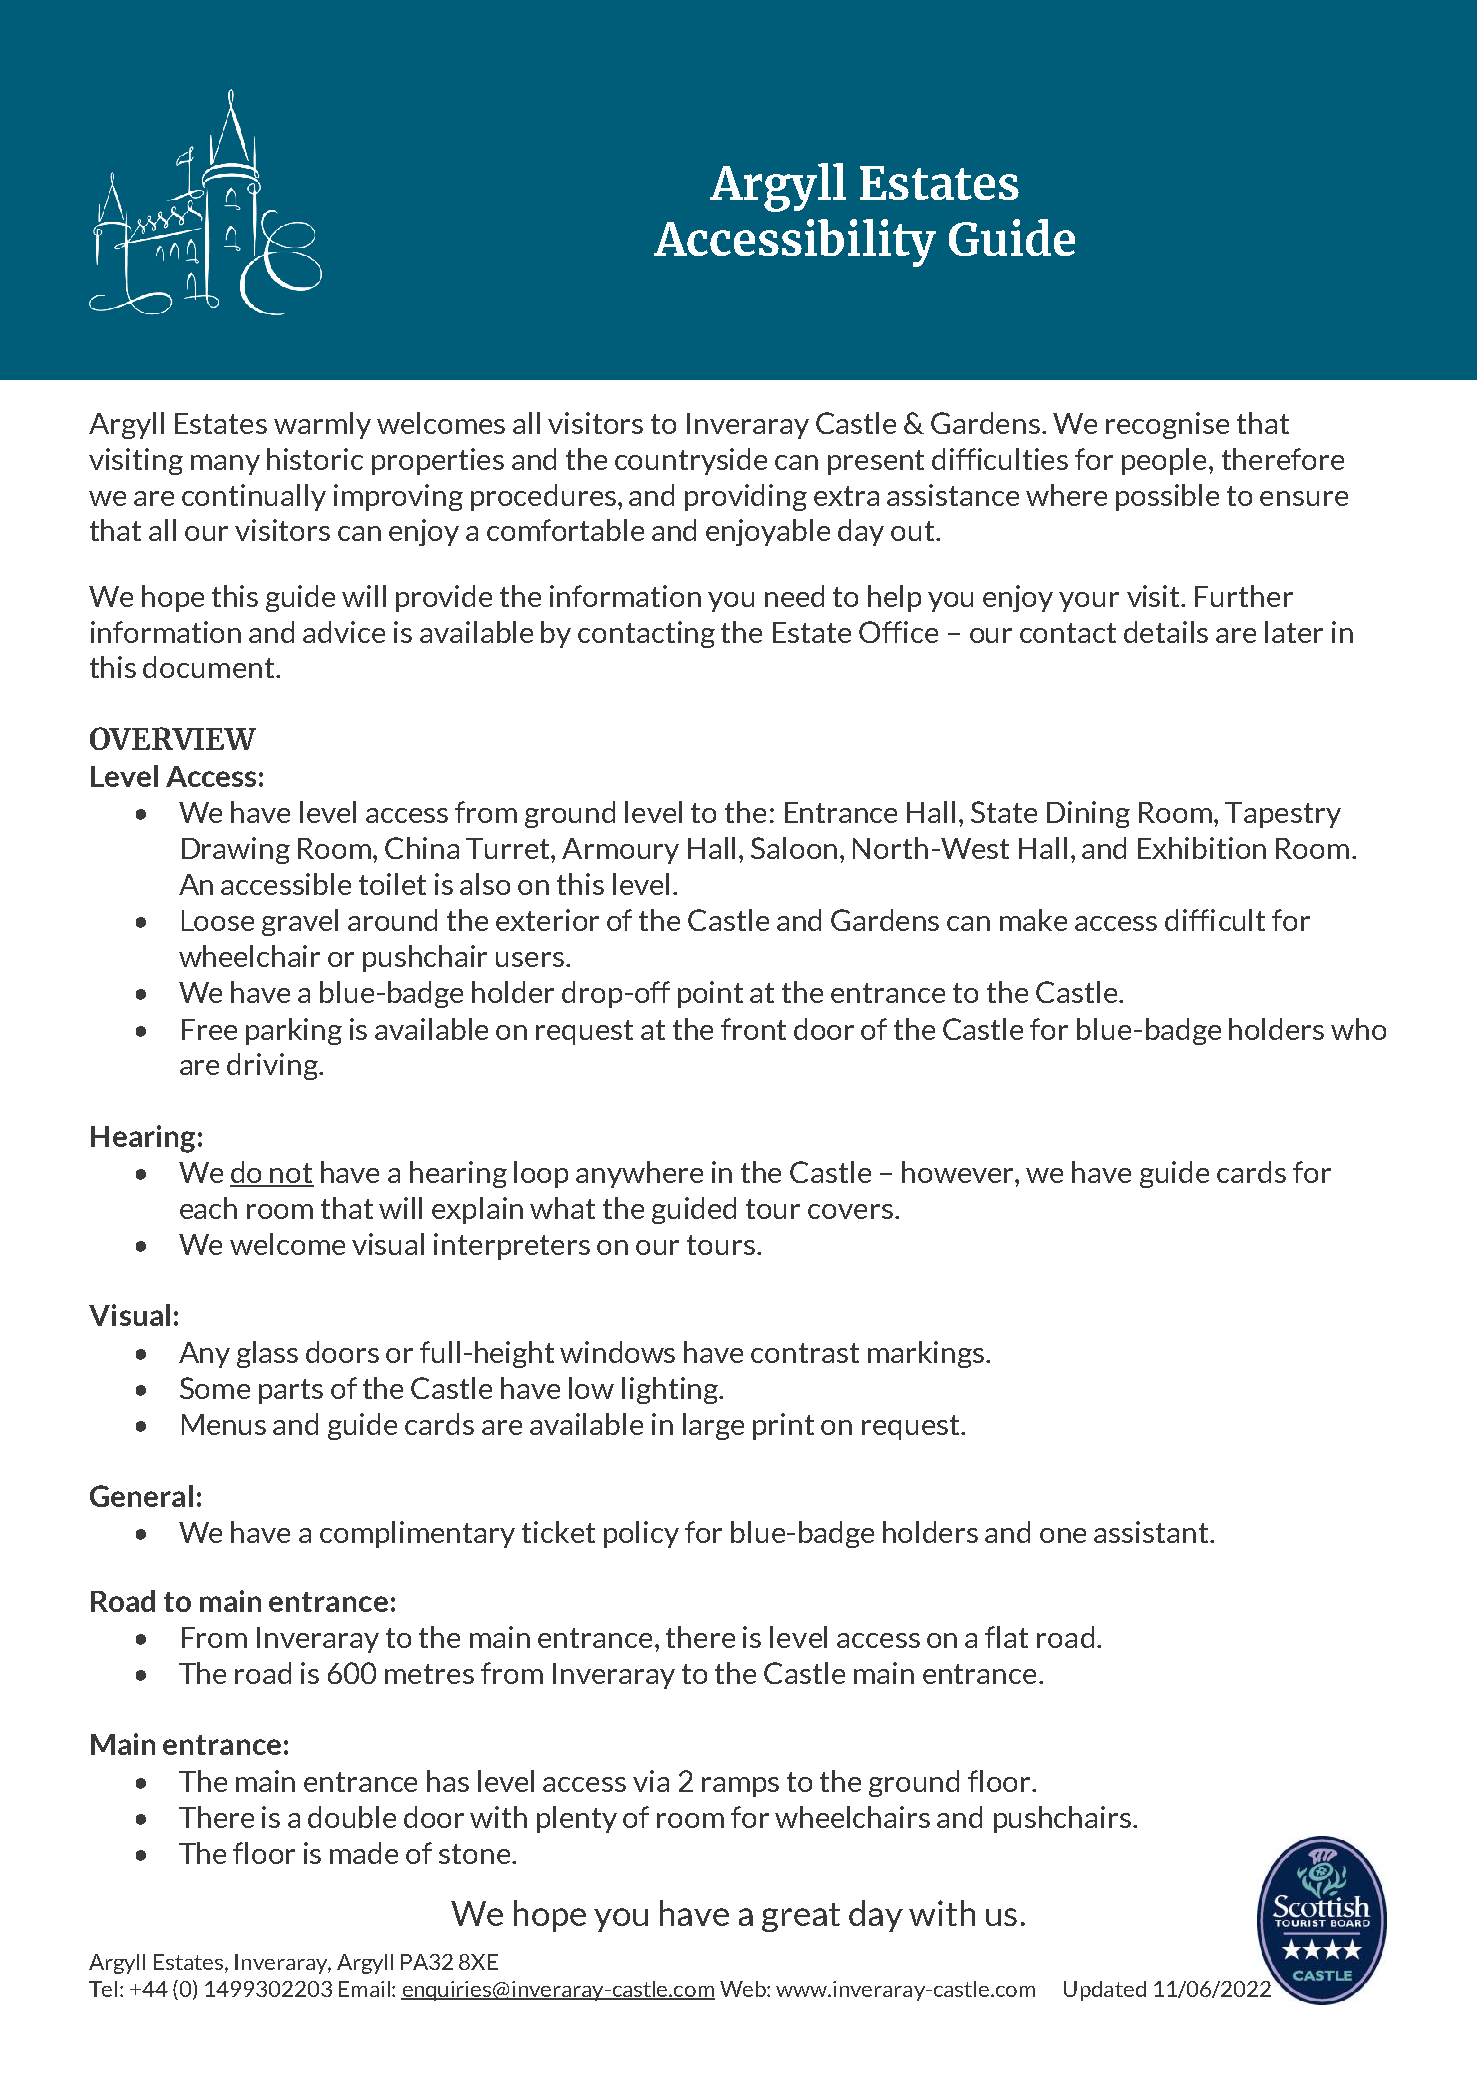  Describe the element at coordinates (225, 465) in the screenshot. I see `many` at that location.
